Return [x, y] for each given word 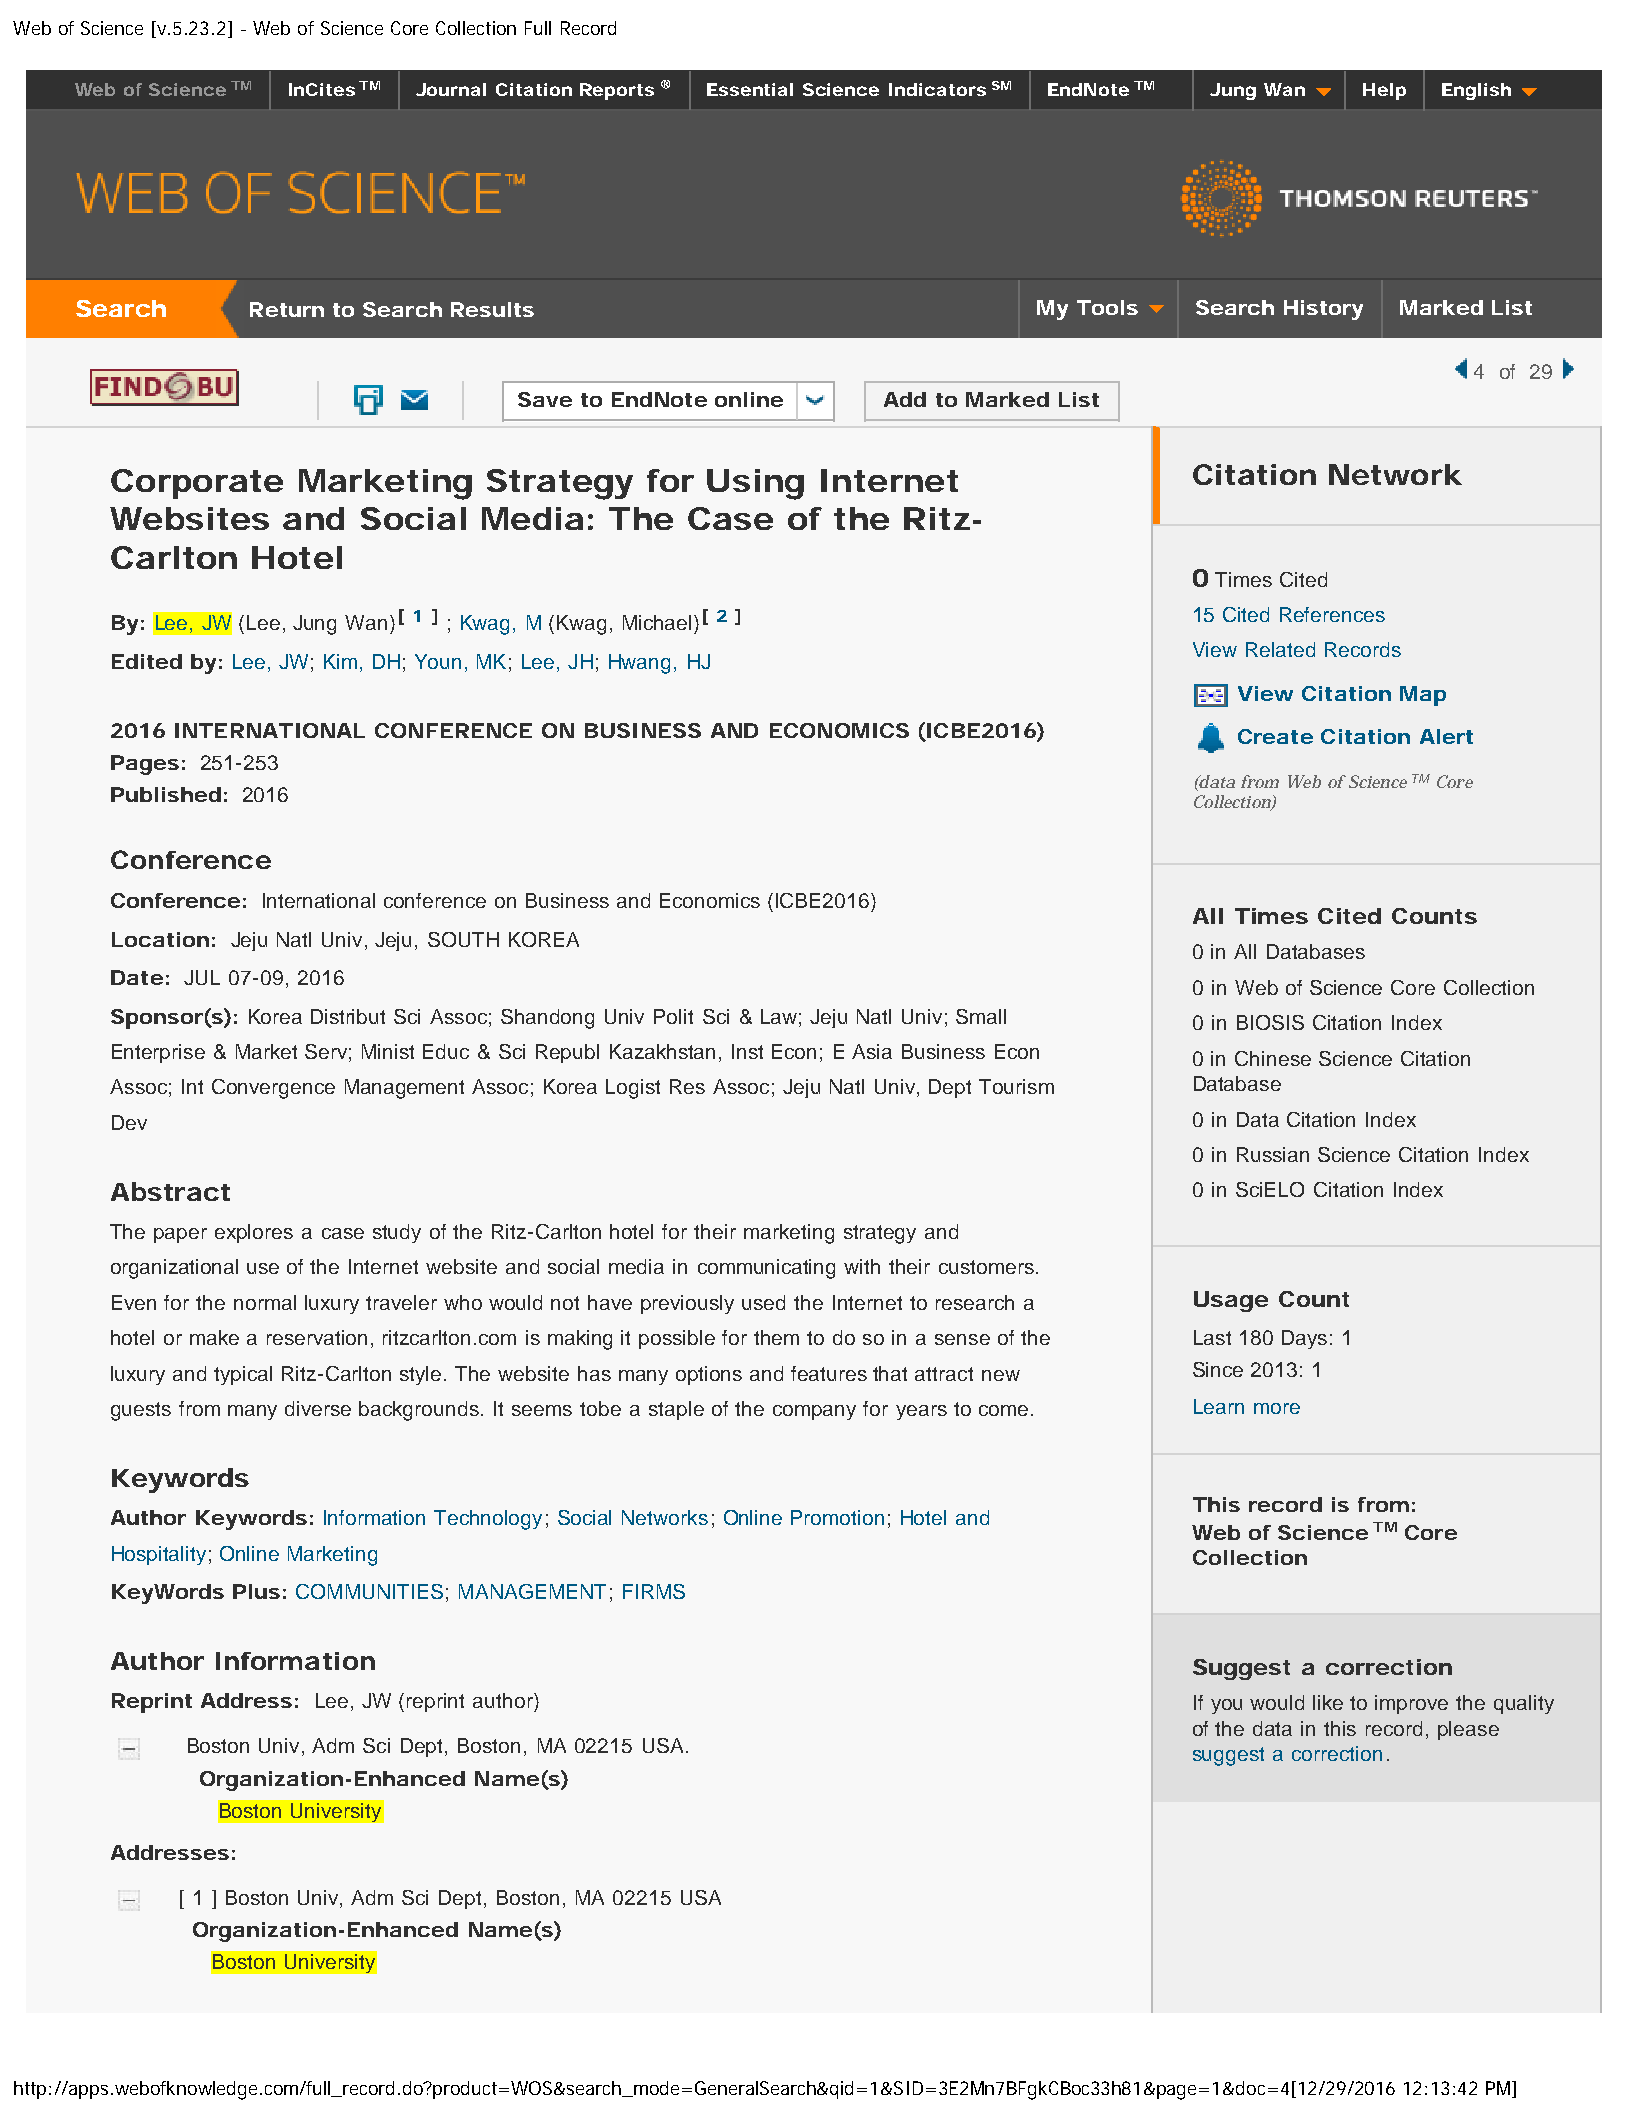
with [862, 1266]
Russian [1273, 1154]
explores [254, 1233]
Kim [340, 661]
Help [1384, 91]
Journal [451, 89]
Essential [750, 89]
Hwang [639, 664]
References [1332, 614]
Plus [256, 1591]
